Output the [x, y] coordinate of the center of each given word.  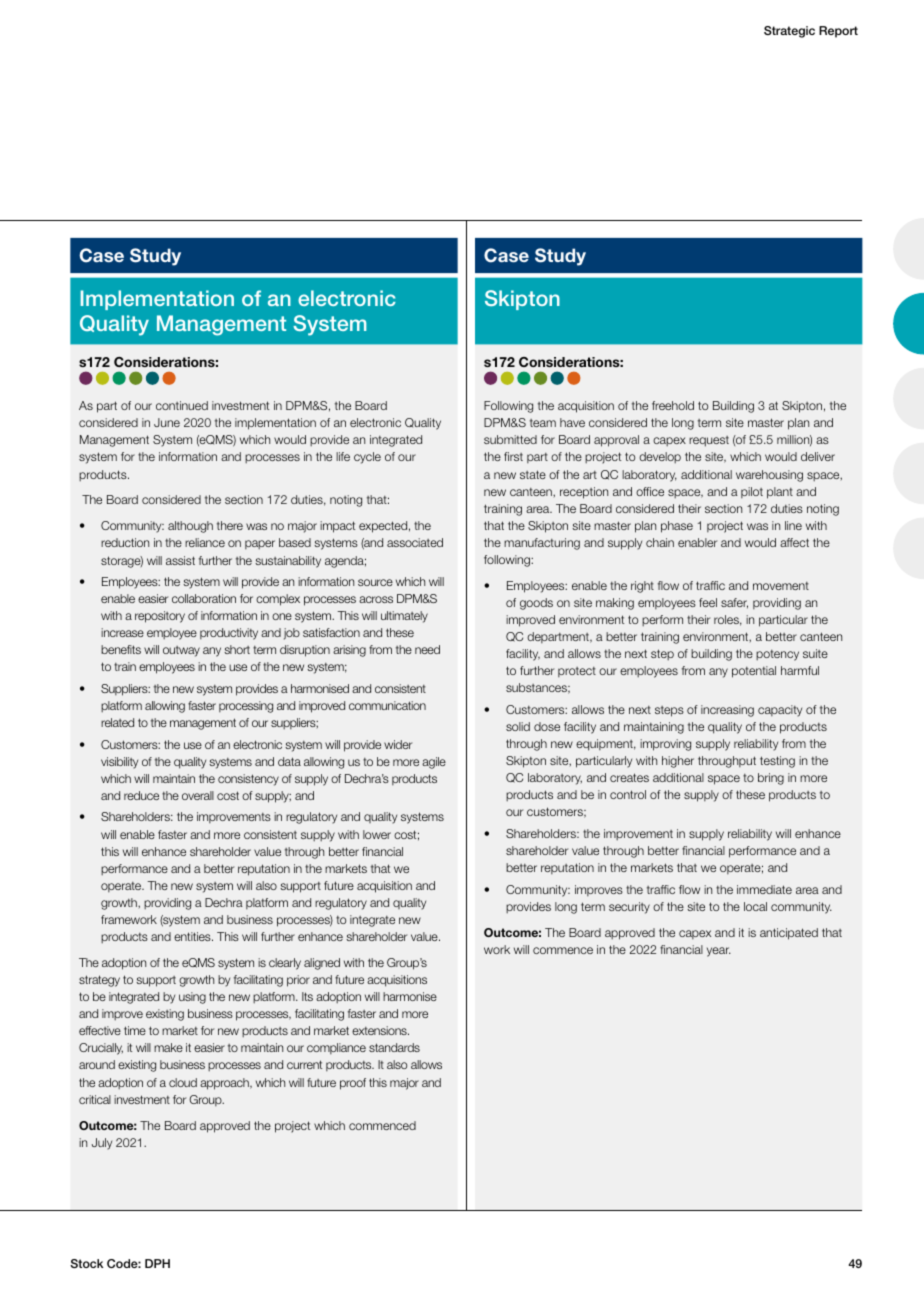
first [513, 456]
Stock [86, 1263]
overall [198, 795]
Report [838, 32]
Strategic [789, 32]
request [709, 441]
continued [182, 405]
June [167, 422]
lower [377, 834]
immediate [764, 889]
